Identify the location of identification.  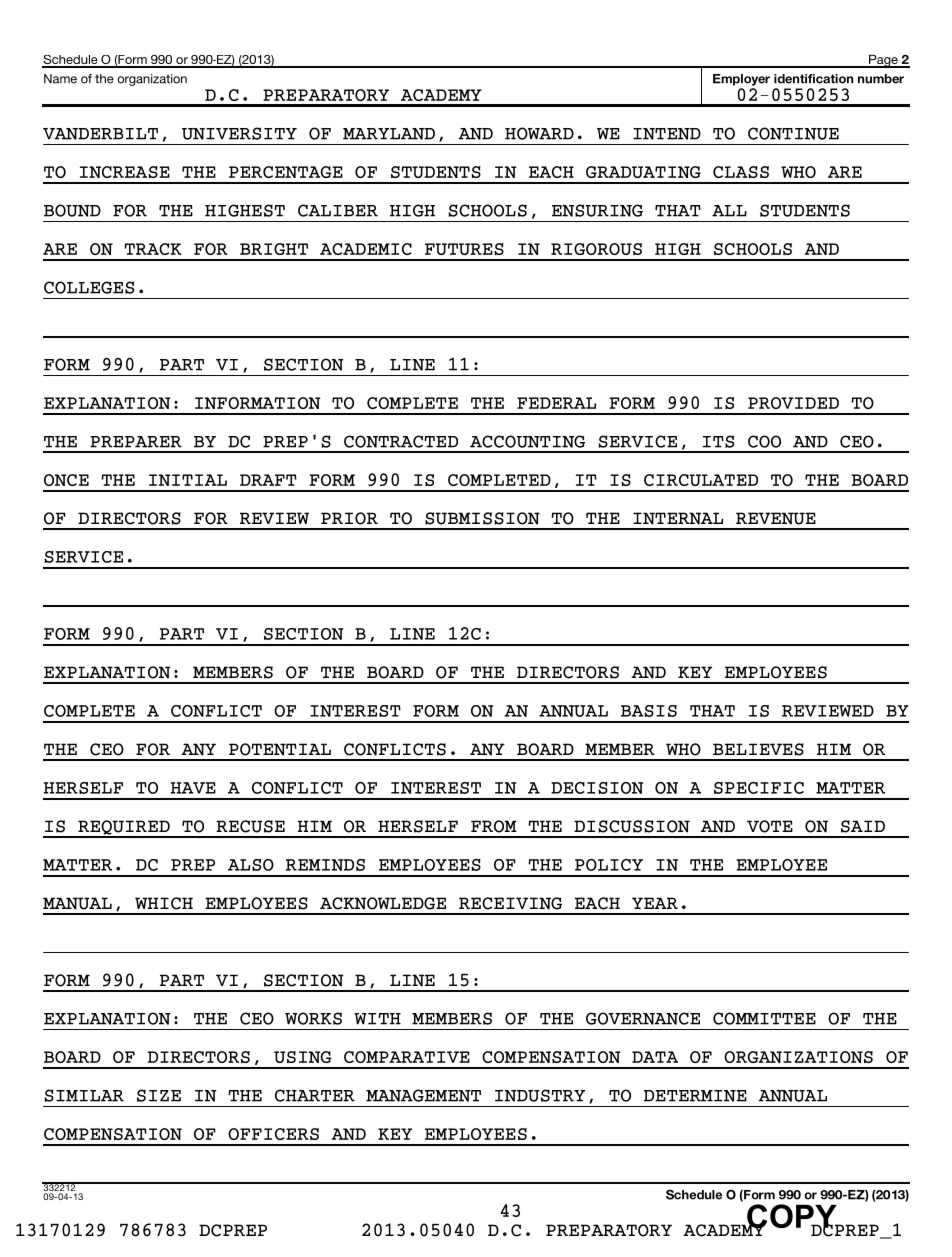
(813, 79).
